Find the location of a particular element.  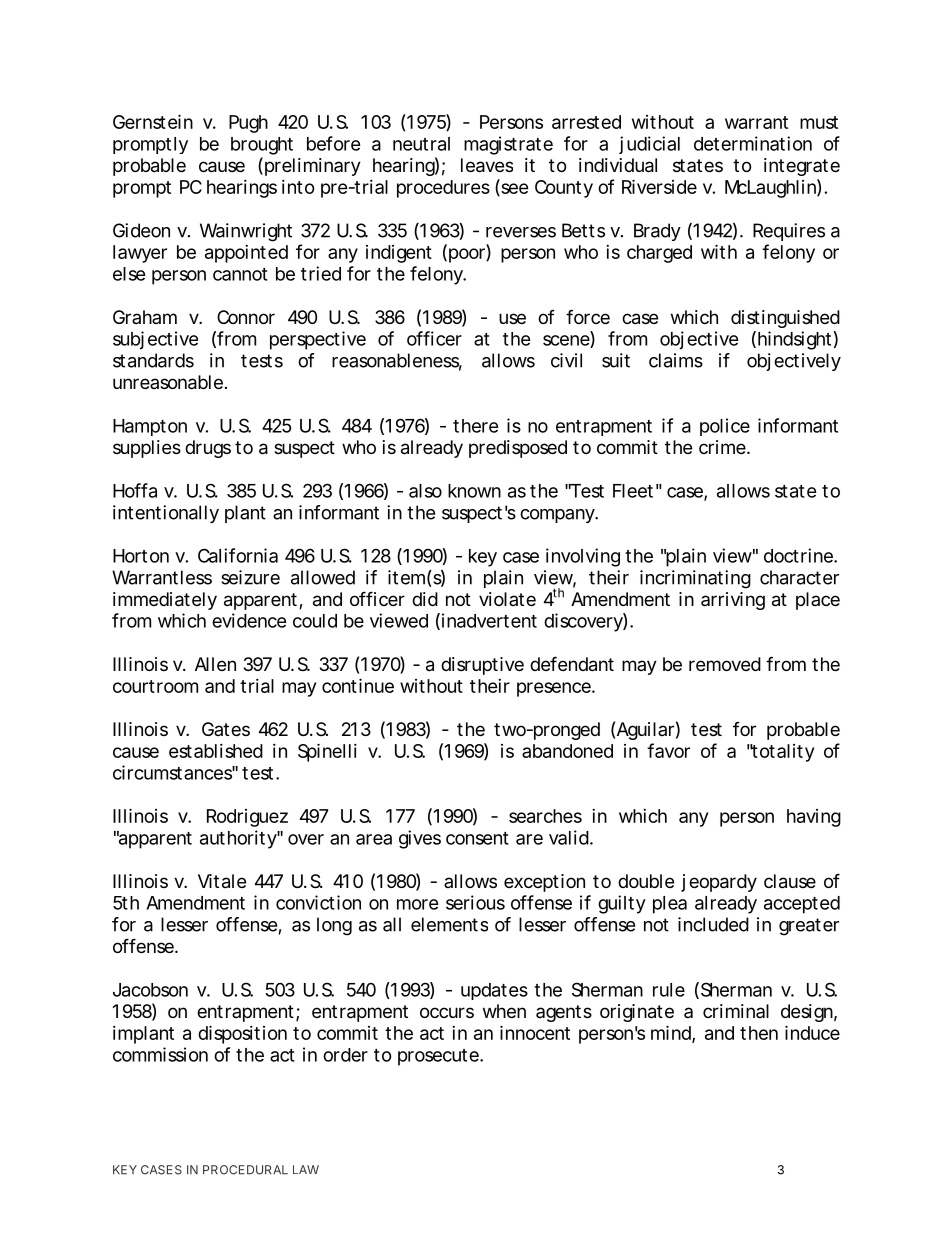

drugs is located at coordinates (208, 449).
